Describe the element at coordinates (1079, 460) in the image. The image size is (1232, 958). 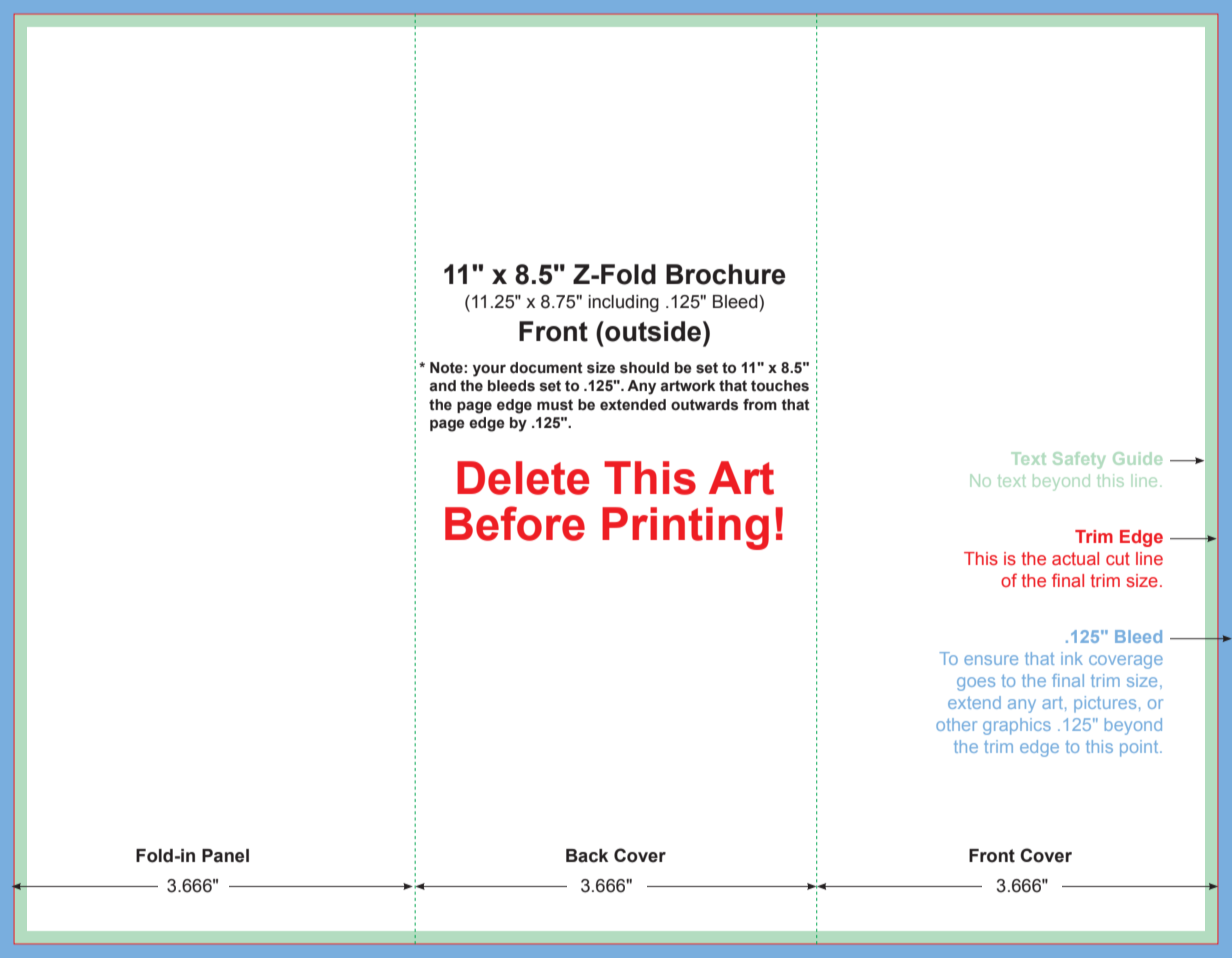
I see `Safety` at that location.
